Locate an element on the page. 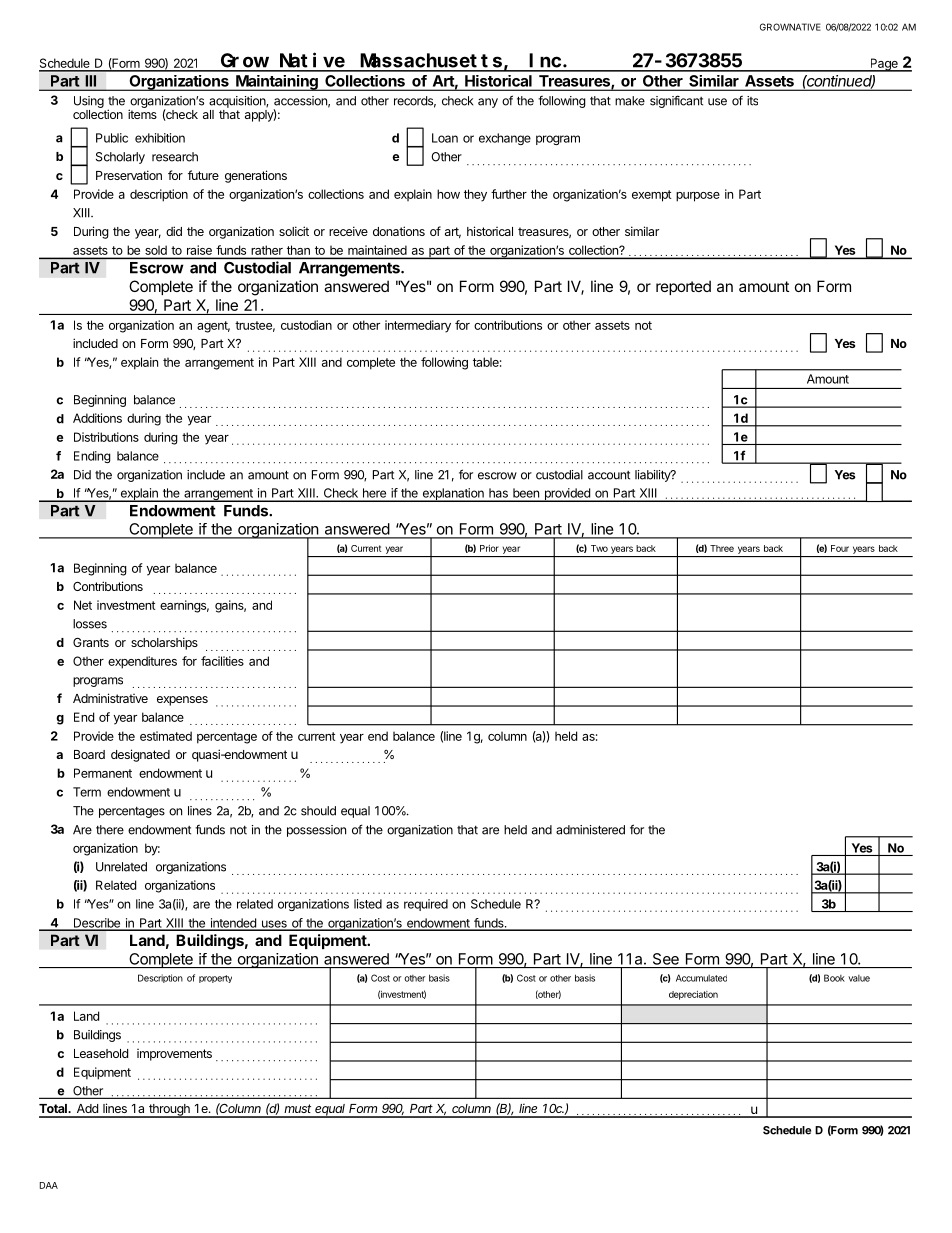  through is located at coordinates (169, 1111).
